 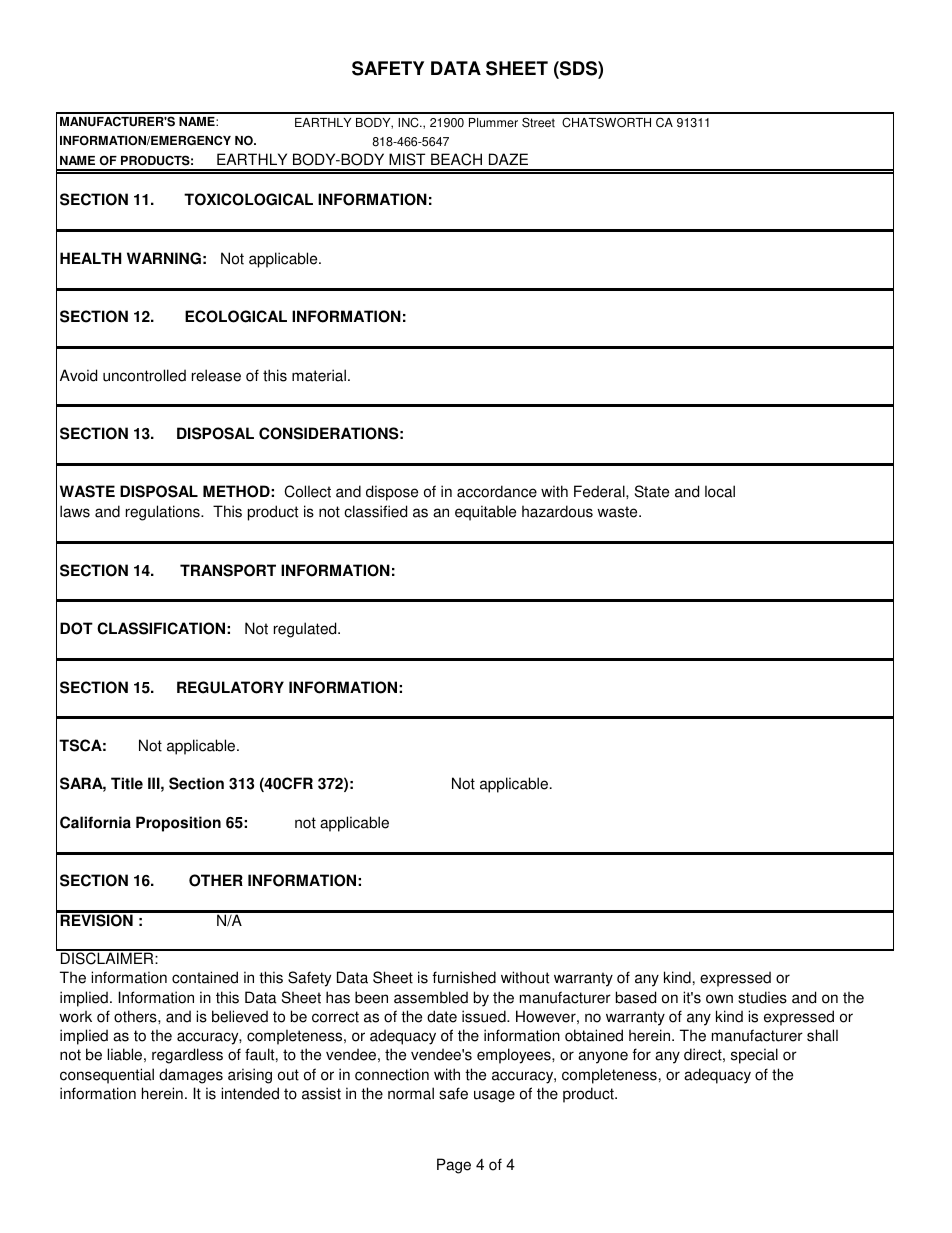 What do you see at coordinates (205, 977) in the document?
I see `contained` at bounding box center [205, 977].
